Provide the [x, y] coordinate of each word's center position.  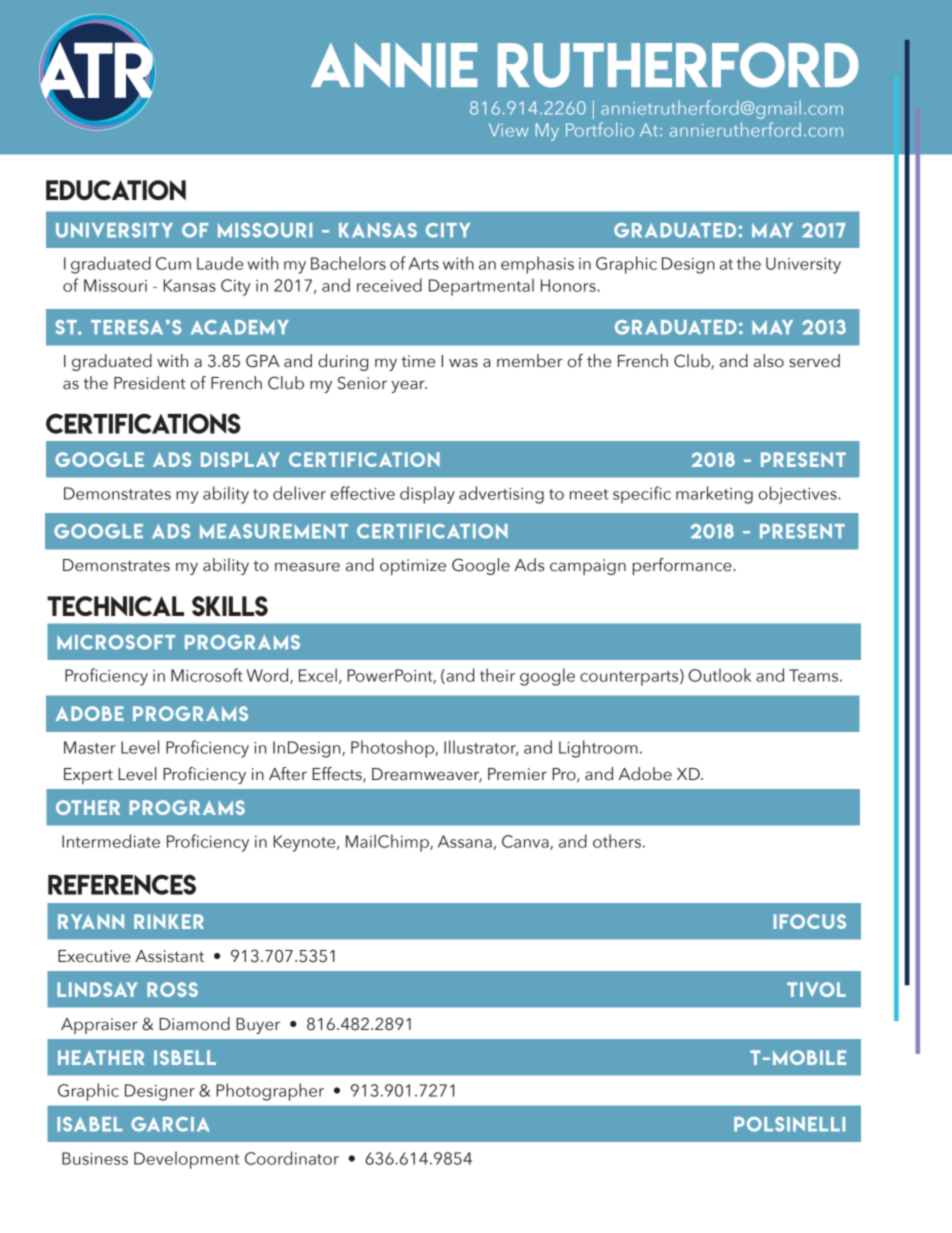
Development [186, 1160]
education [116, 190]
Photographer [270, 1092]
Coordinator [292, 1158]
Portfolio [600, 129]
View [508, 130]
